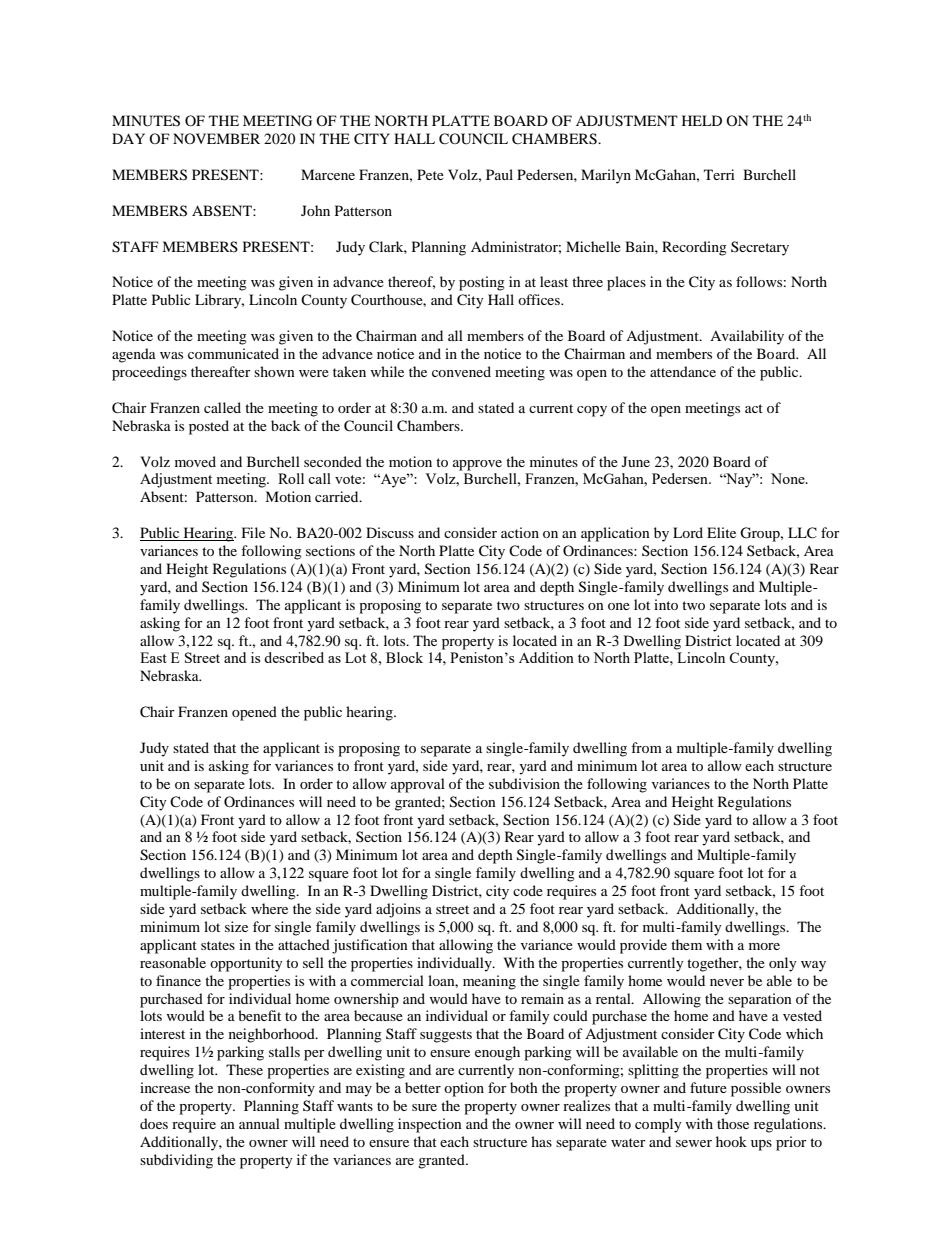 This image has height=1233, width=952. Describe the element at coordinates (216, 138) in the image. I see `NOVEMBER` at that location.
